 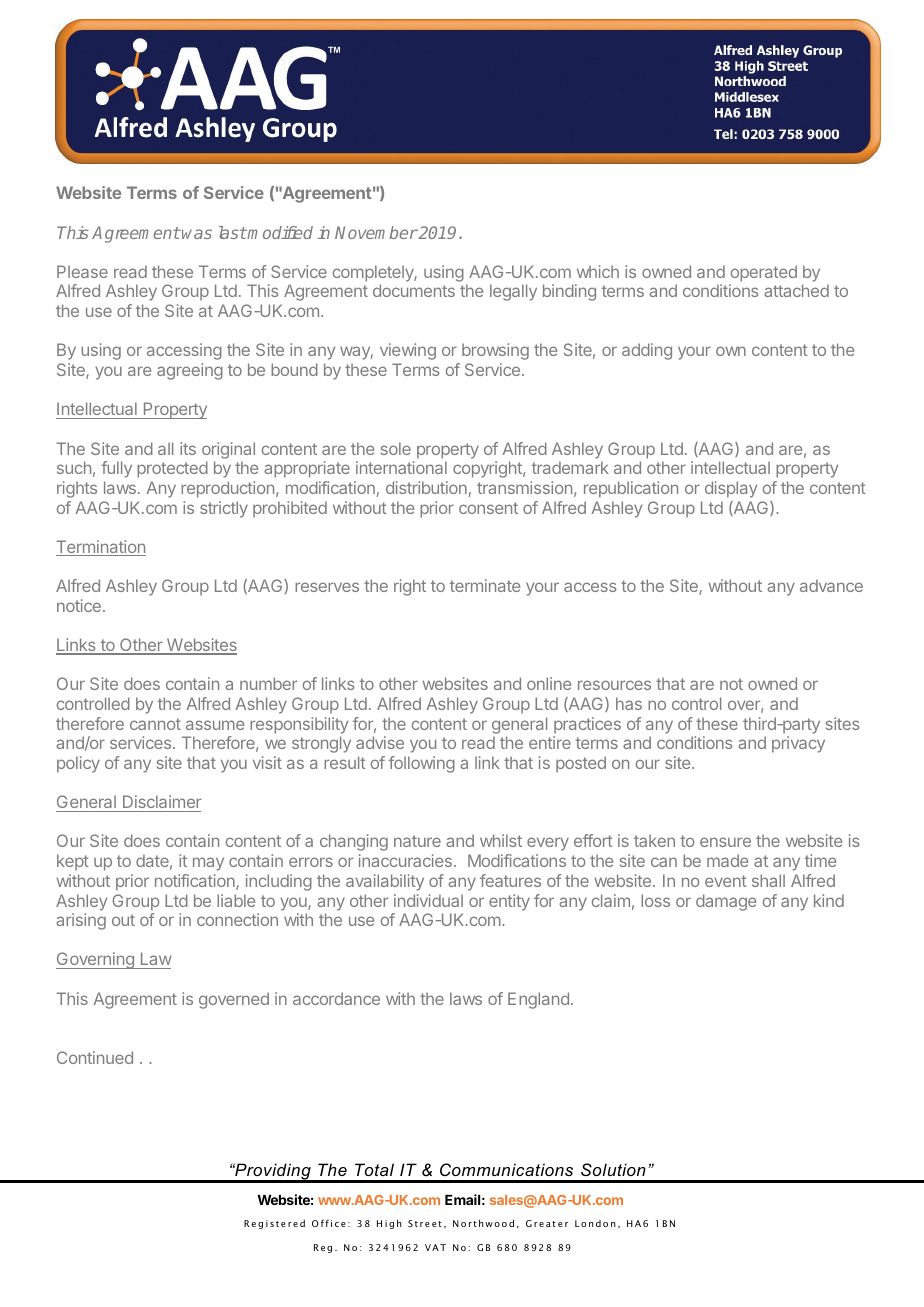 What do you see at coordinates (613, 1169) in the screenshot?
I see `Solution` at bounding box center [613, 1169].
